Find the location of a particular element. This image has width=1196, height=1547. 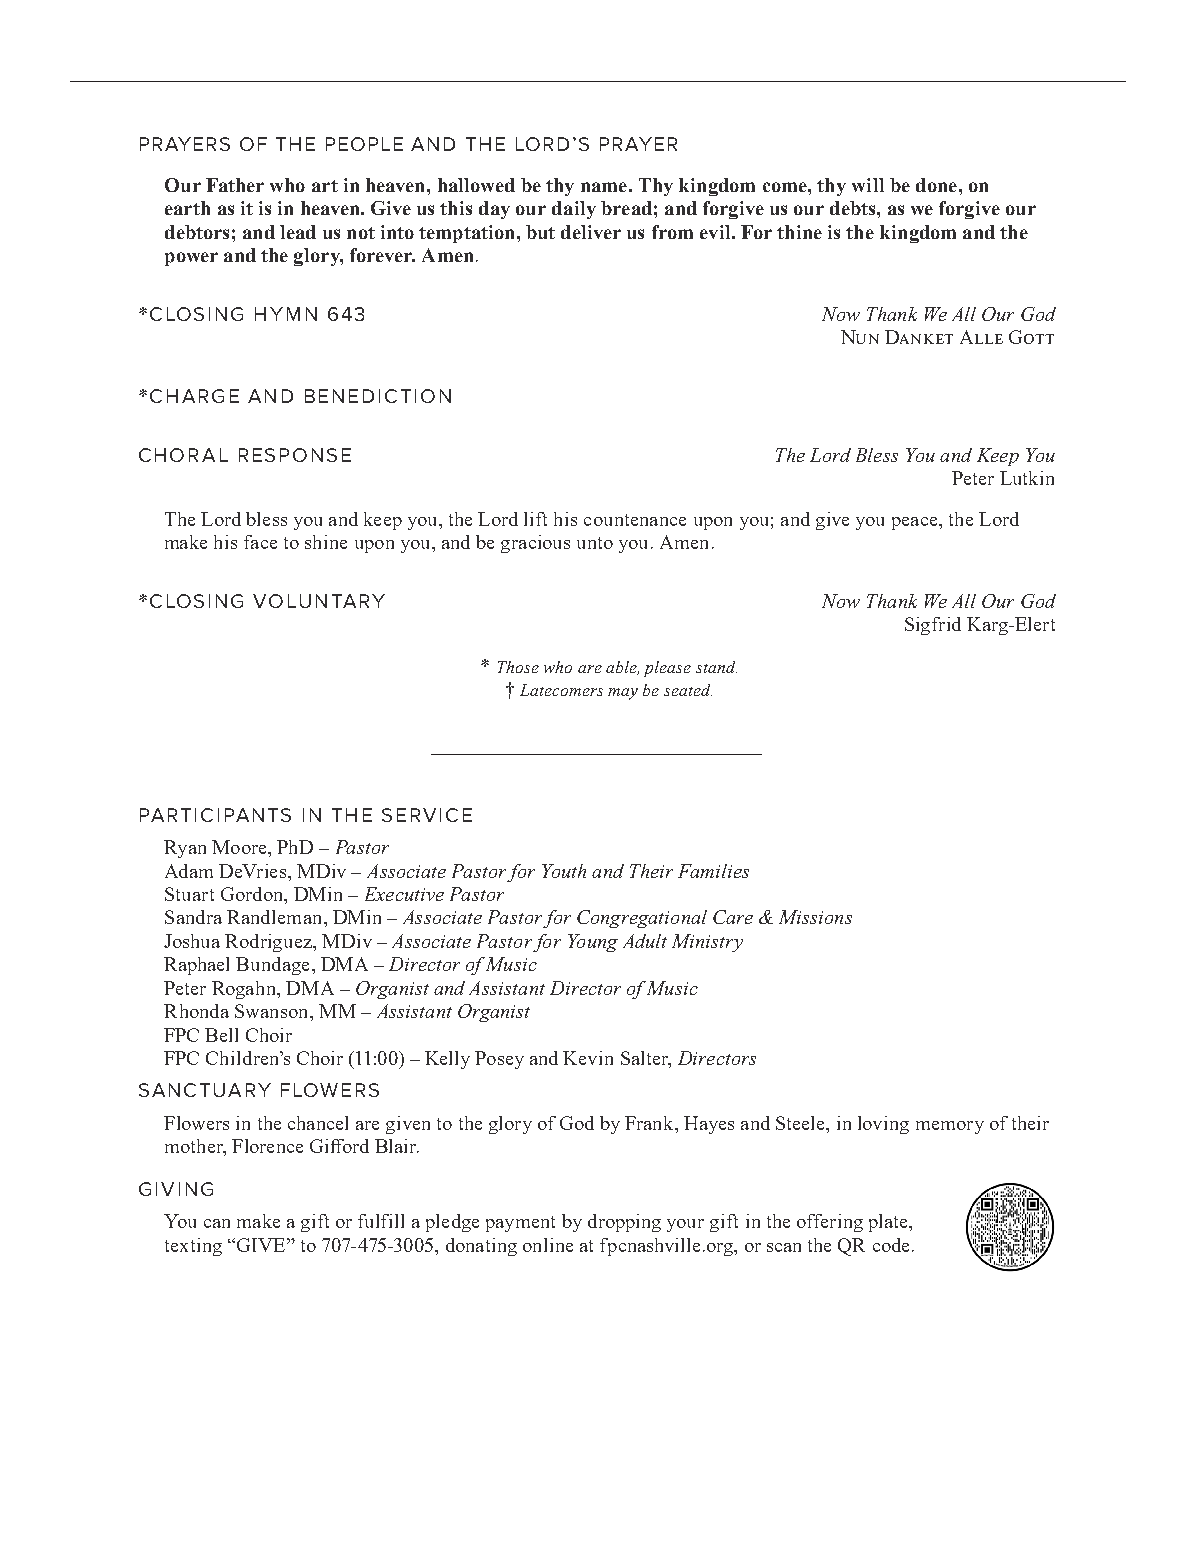

name is located at coordinates (604, 187).
